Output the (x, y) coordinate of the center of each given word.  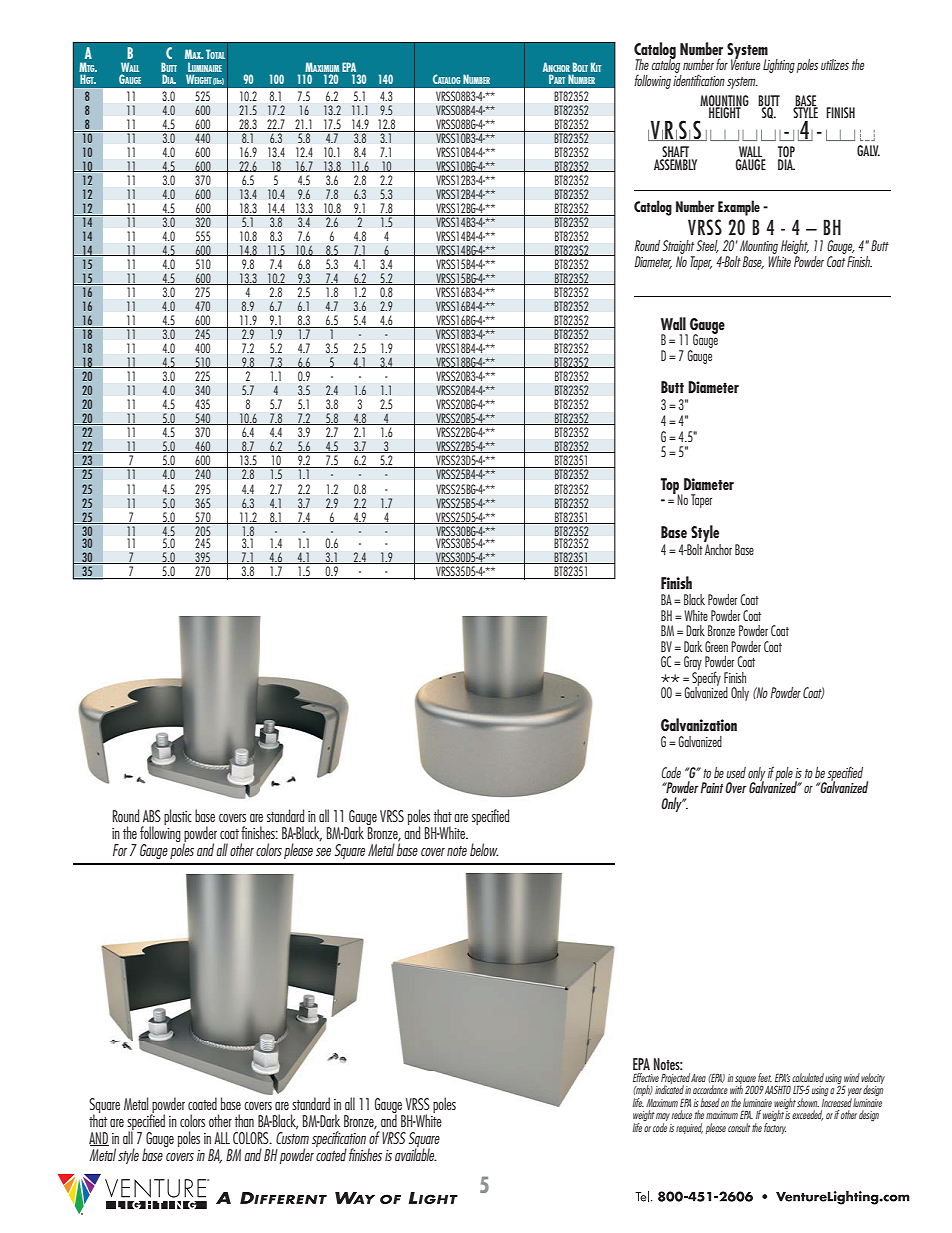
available (415, 1153)
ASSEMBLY (675, 164)
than (244, 1120)
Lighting (779, 66)
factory (775, 1128)
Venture (745, 63)
